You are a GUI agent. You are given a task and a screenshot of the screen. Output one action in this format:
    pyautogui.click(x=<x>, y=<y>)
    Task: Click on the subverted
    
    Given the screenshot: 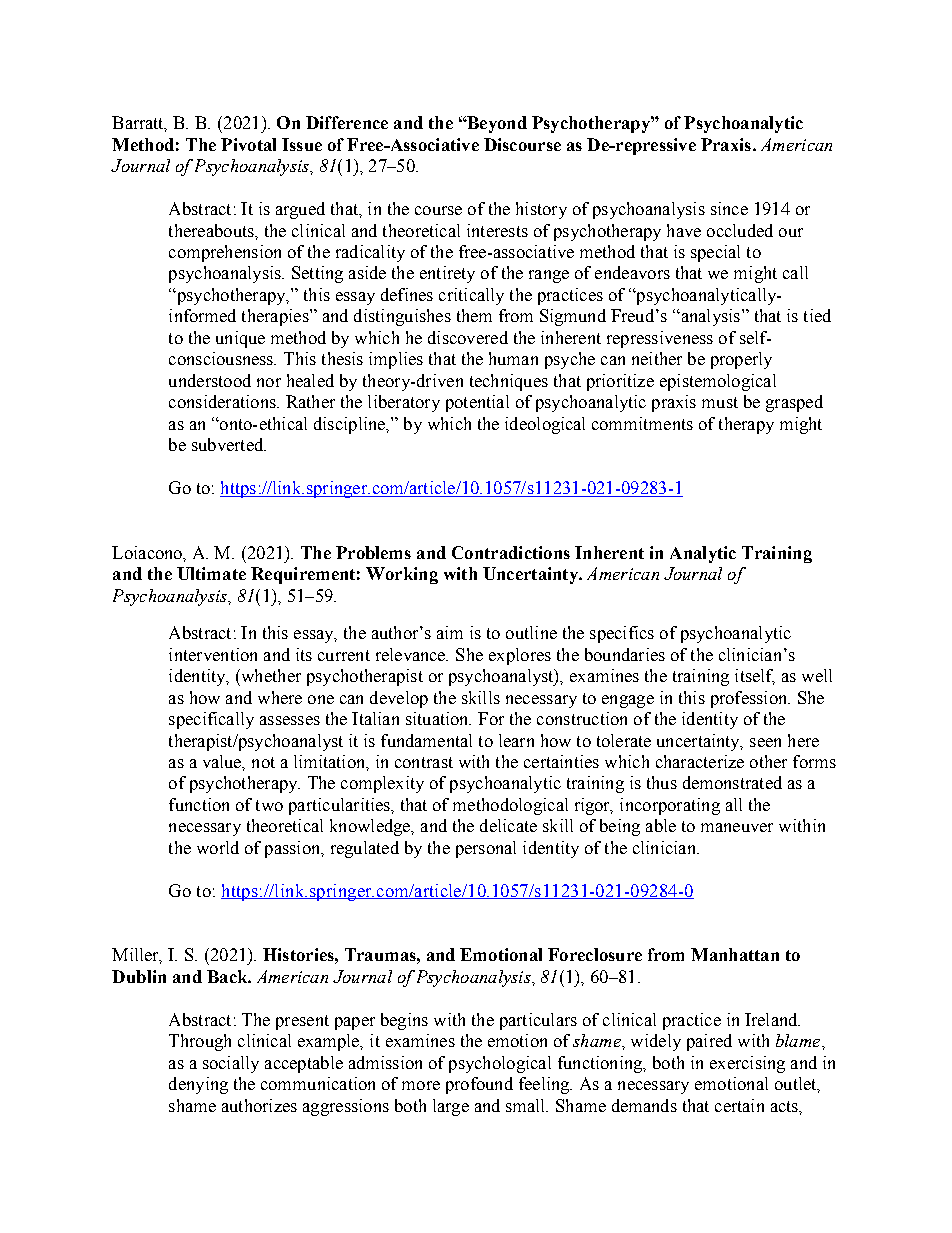 What is the action you would take?
    pyautogui.click(x=229, y=444)
